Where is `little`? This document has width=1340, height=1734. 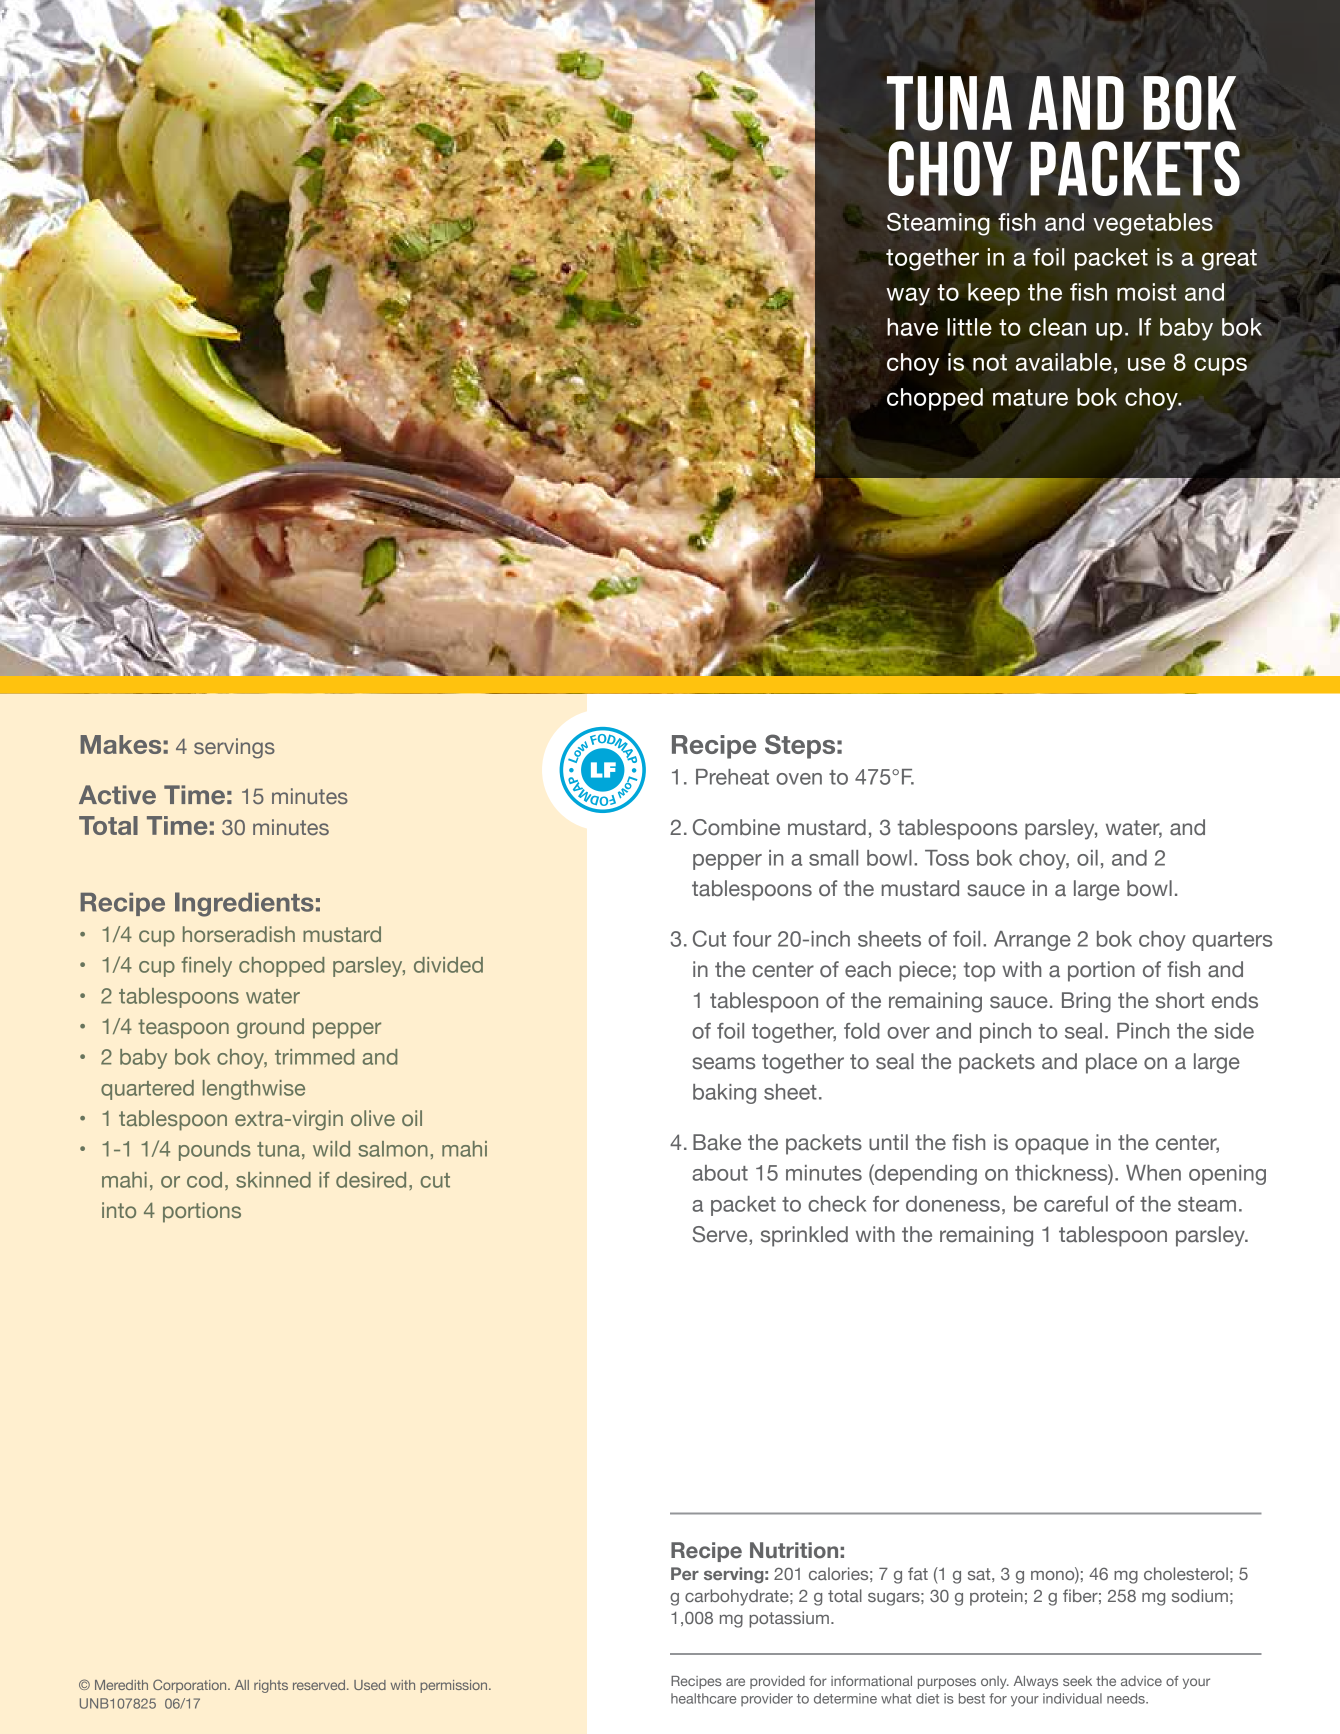
little is located at coordinates (969, 327).
